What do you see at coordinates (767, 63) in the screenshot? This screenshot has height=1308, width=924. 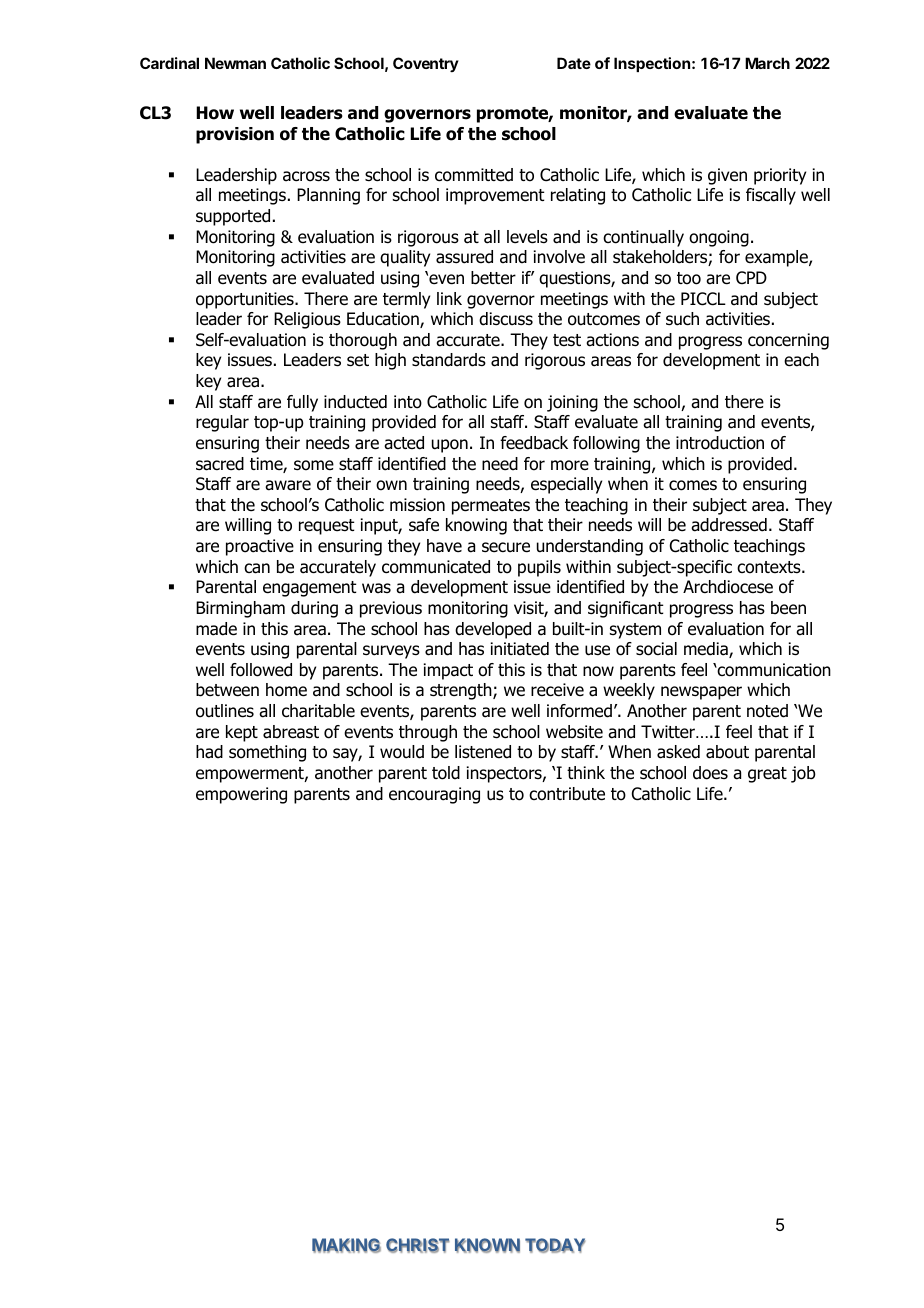 I see `March` at bounding box center [767, 63].
